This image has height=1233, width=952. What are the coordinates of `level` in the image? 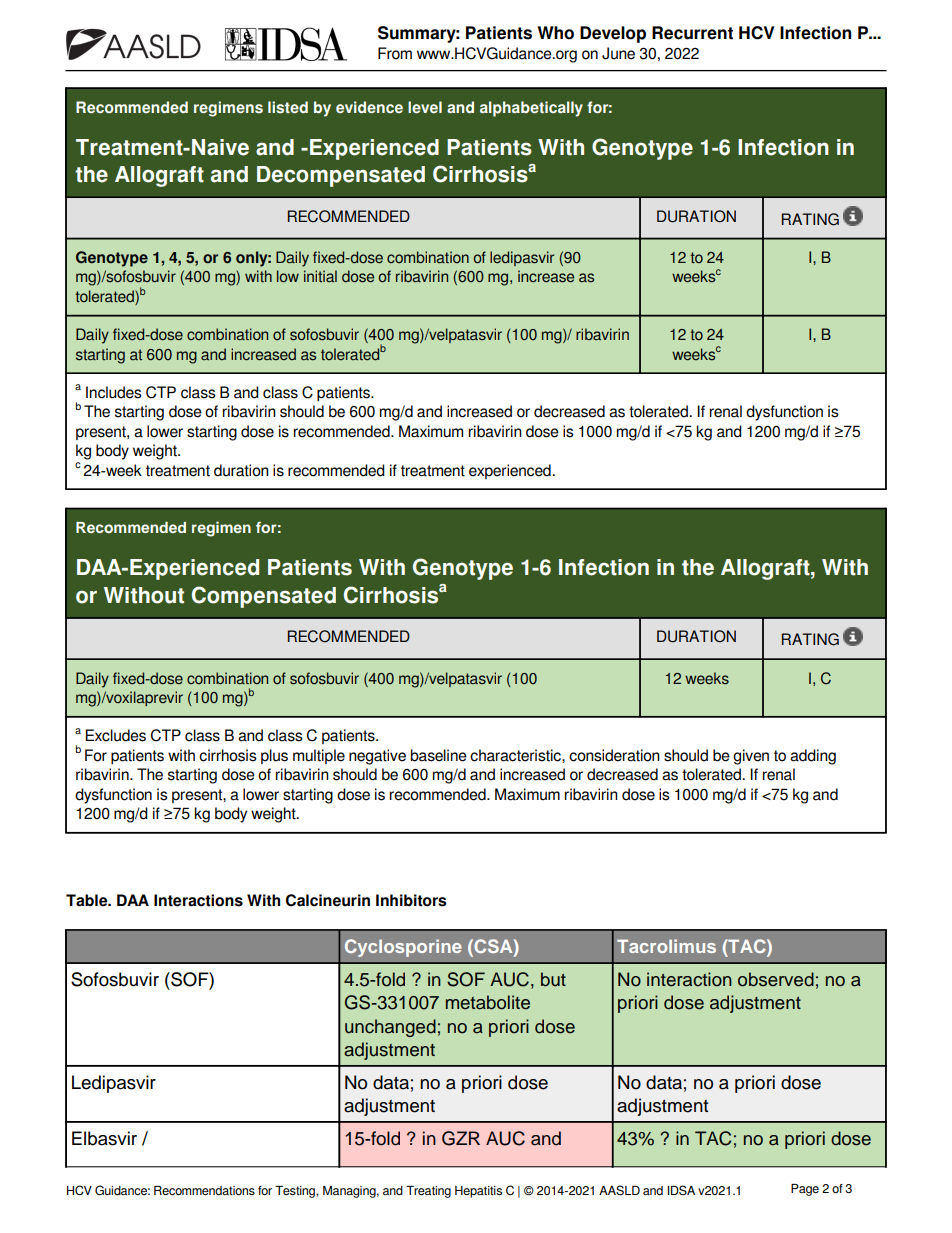 It's located at (425, 107).
